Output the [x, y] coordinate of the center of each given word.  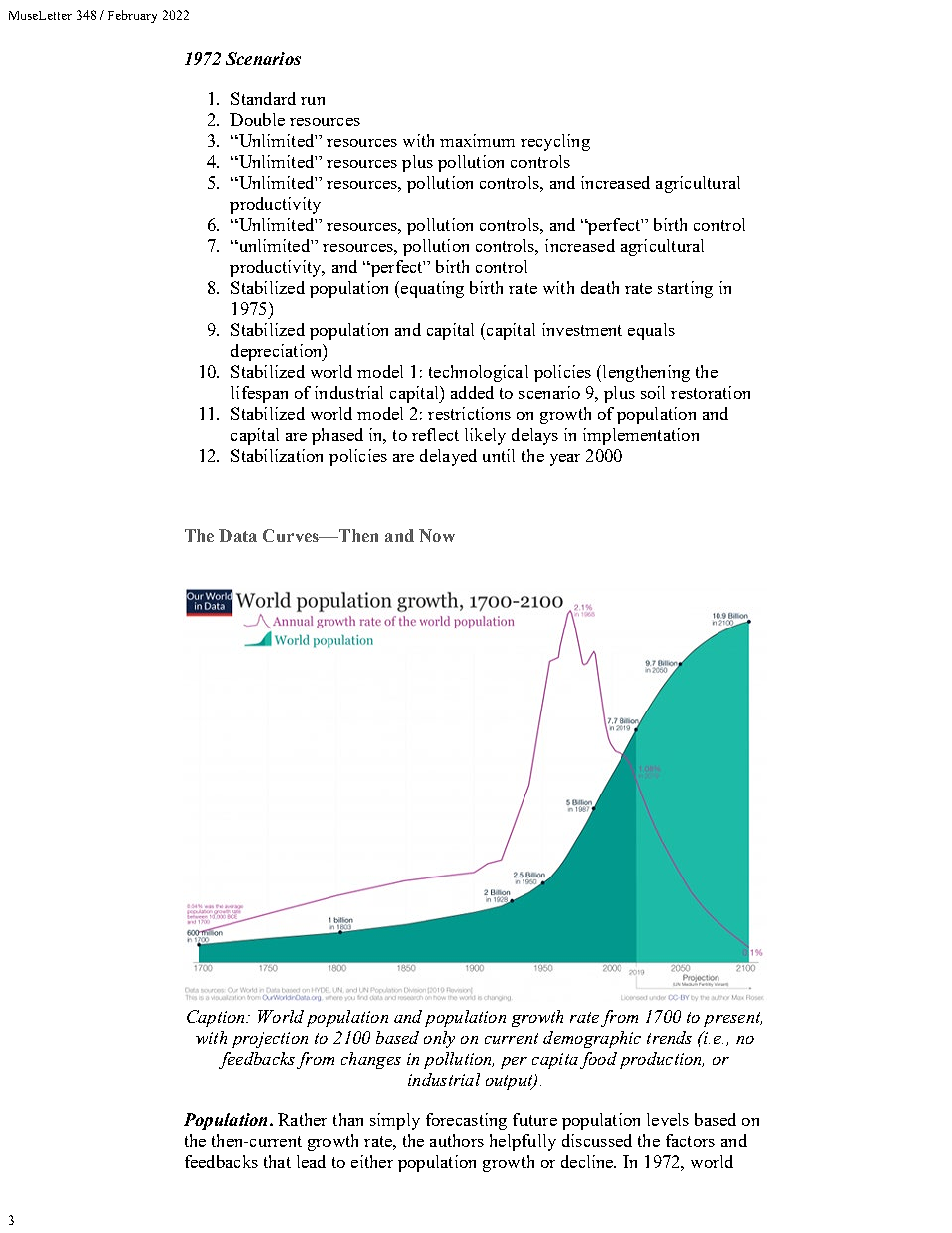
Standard [263, 98]
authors [457, 1140]
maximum [477, 140]
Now [437, 535]
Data [238, 535]
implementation [641, 436]
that [277, 1161]
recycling [555, 142]
